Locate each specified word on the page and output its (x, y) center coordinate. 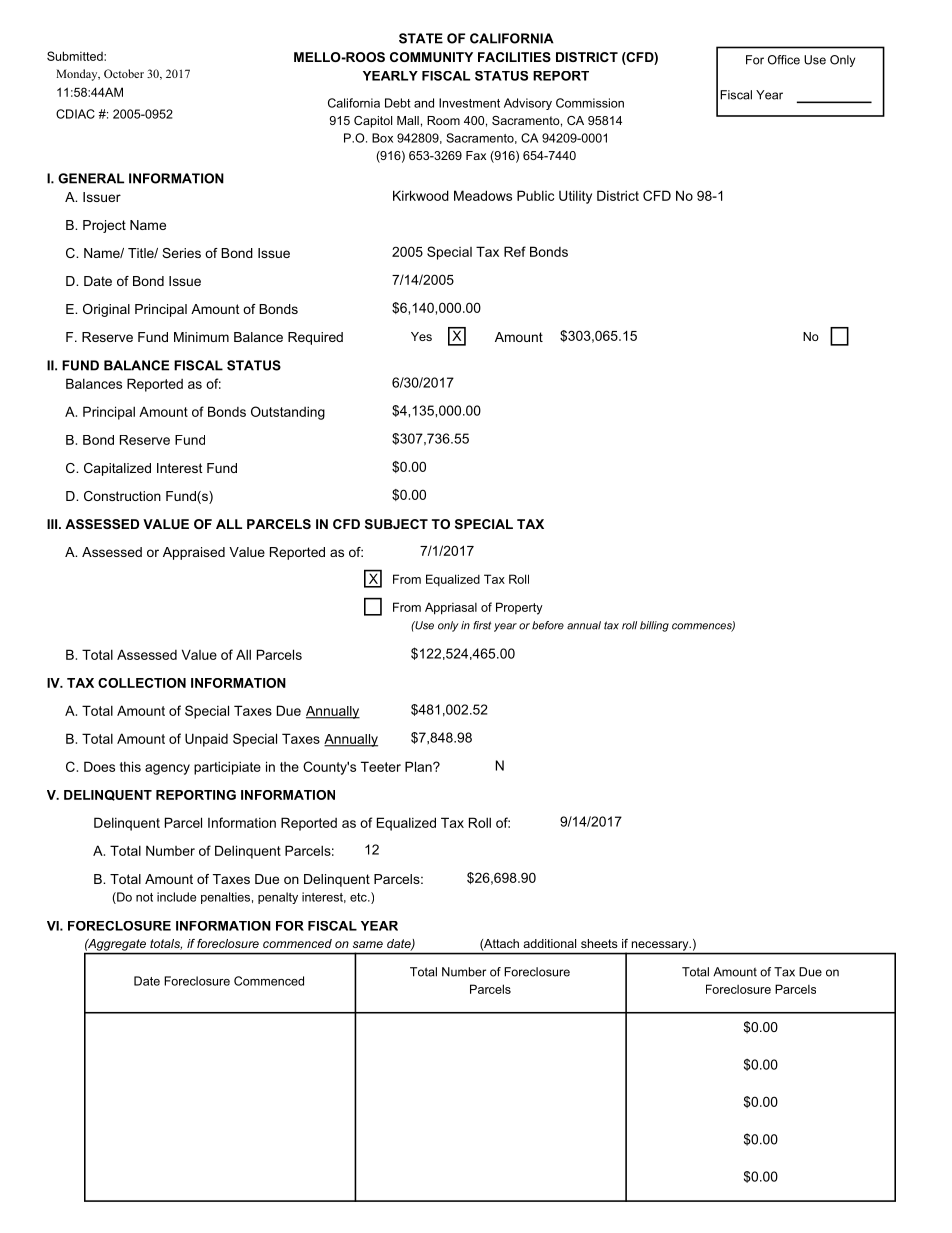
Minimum (201, 337)
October (124, 73)
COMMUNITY (431, 57)
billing (654, 626)
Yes (421, 336)
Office (784, 60)
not (144, 897)
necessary (661, 946)
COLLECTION (142, 683)
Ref (515, 251)
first (482, 625)
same (368, 944)
